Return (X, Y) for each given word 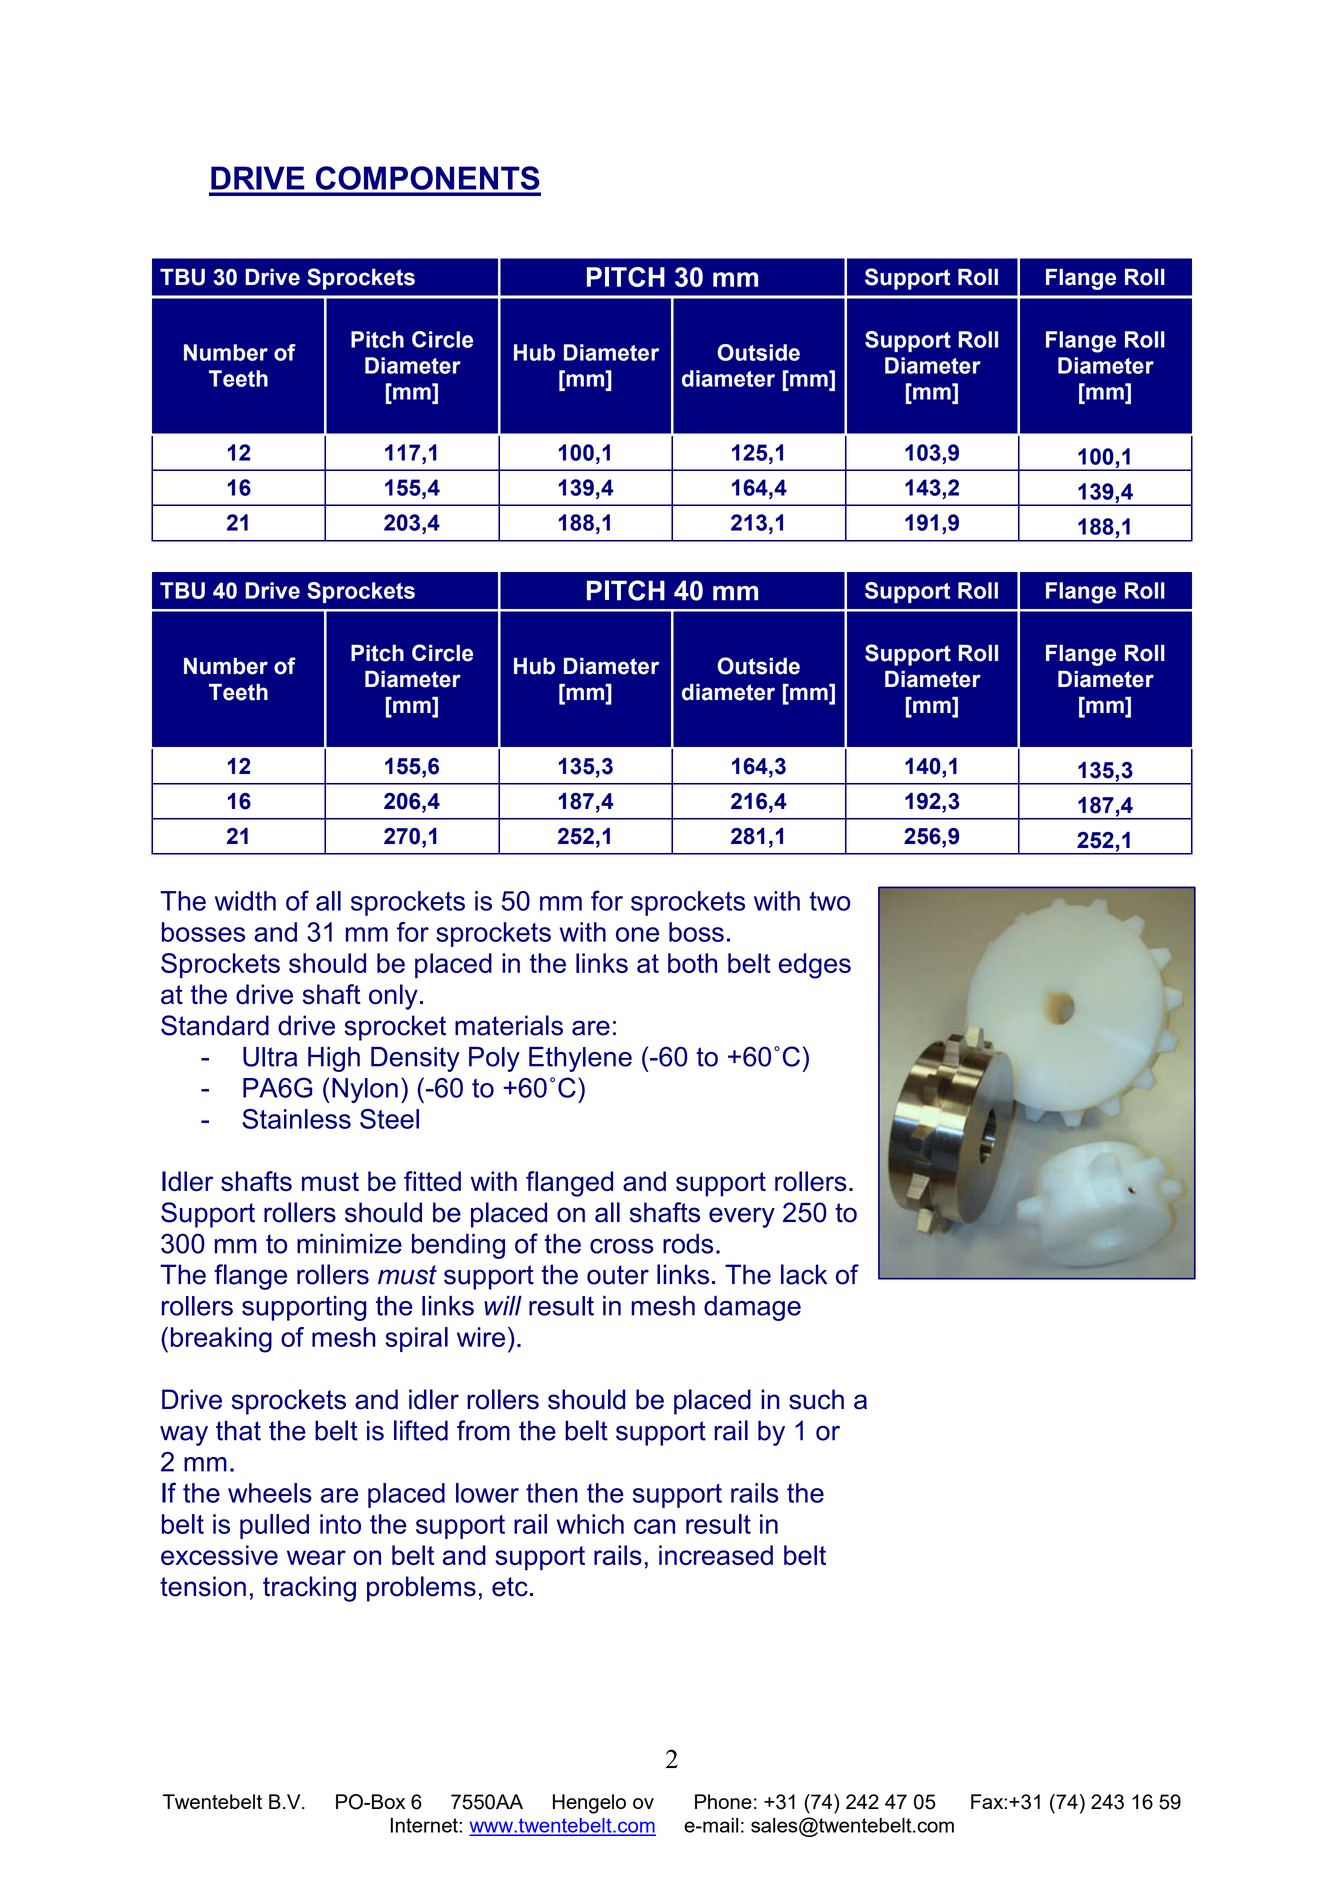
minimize (349, 1243)
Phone (723, 1801)
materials (509, 1025)
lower (487, 1493)
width (245, 901)
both (692, 963)
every (742, 1217)
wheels (270, 1493)
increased (716, 1555)
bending (458, 1246)
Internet (425, 1825)
